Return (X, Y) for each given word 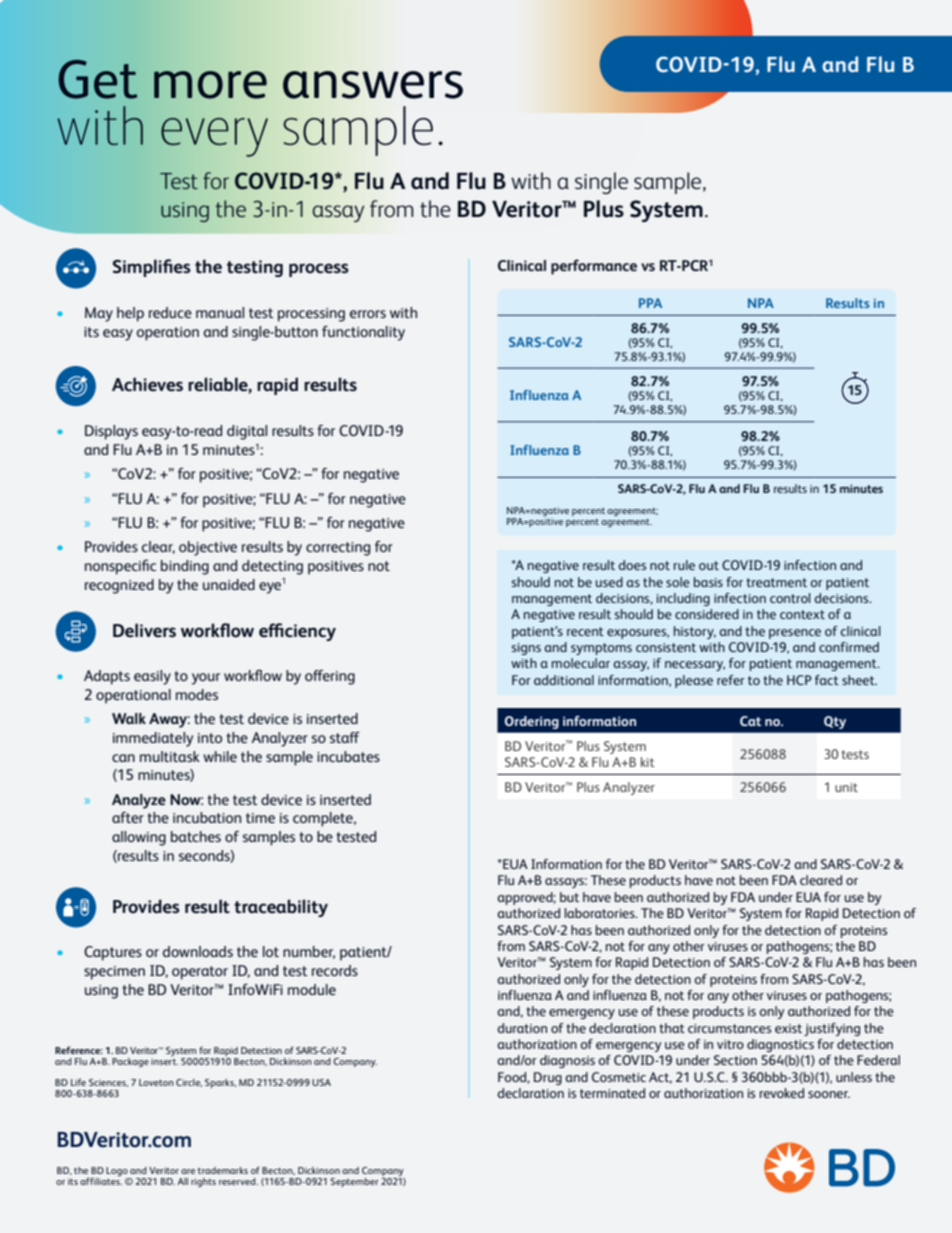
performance (594, 267)
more (210, 85)
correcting (338, 549)
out (709, 565)
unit (846, 787)
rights (203, 1183)
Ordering (532, 722)
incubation (207, 817)
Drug (548, 1078)
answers (373, 85)
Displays (111, 432)
